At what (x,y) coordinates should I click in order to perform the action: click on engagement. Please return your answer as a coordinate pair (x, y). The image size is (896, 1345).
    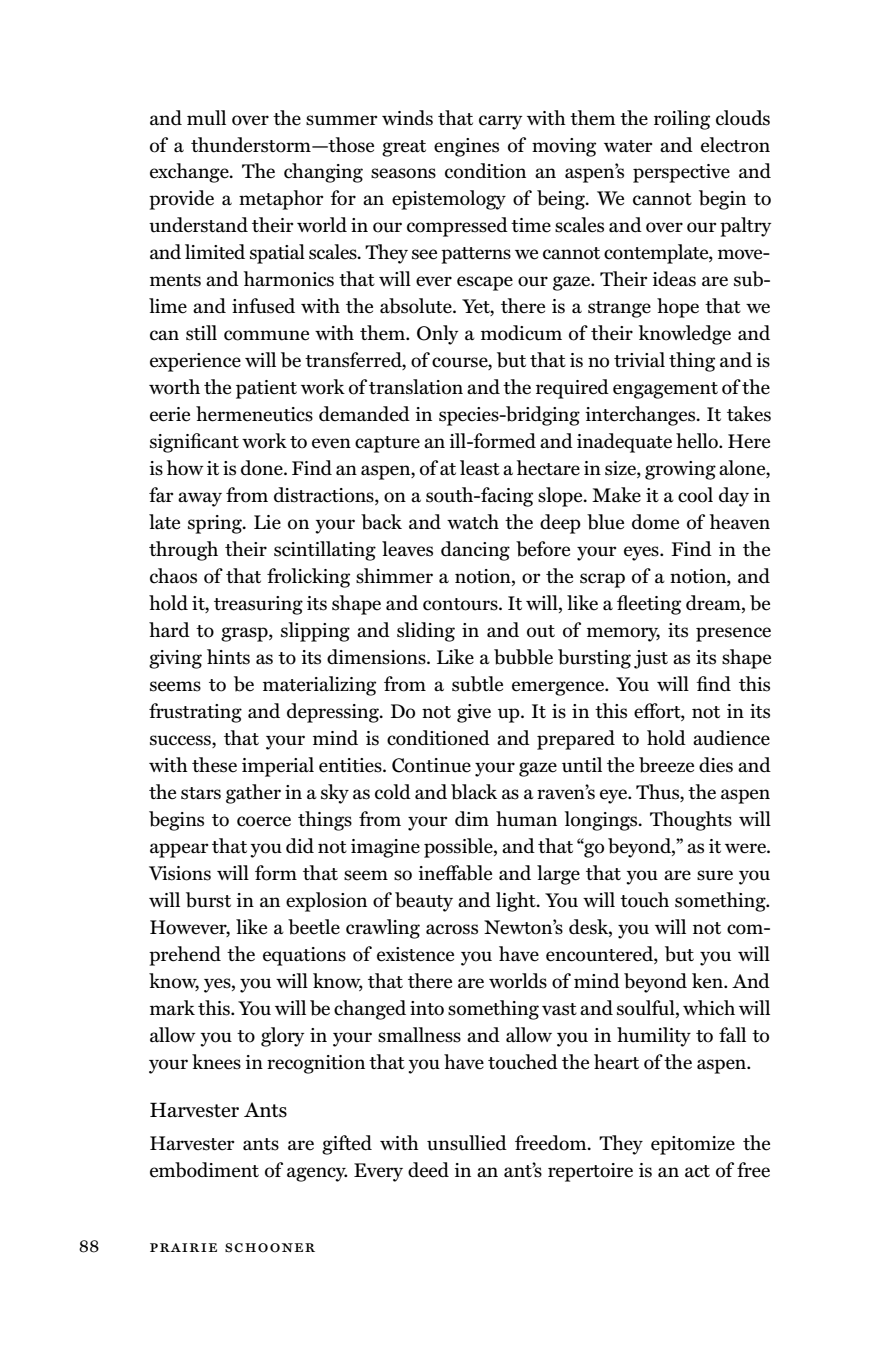
    Looking at the image, I should click on (665, 390).
